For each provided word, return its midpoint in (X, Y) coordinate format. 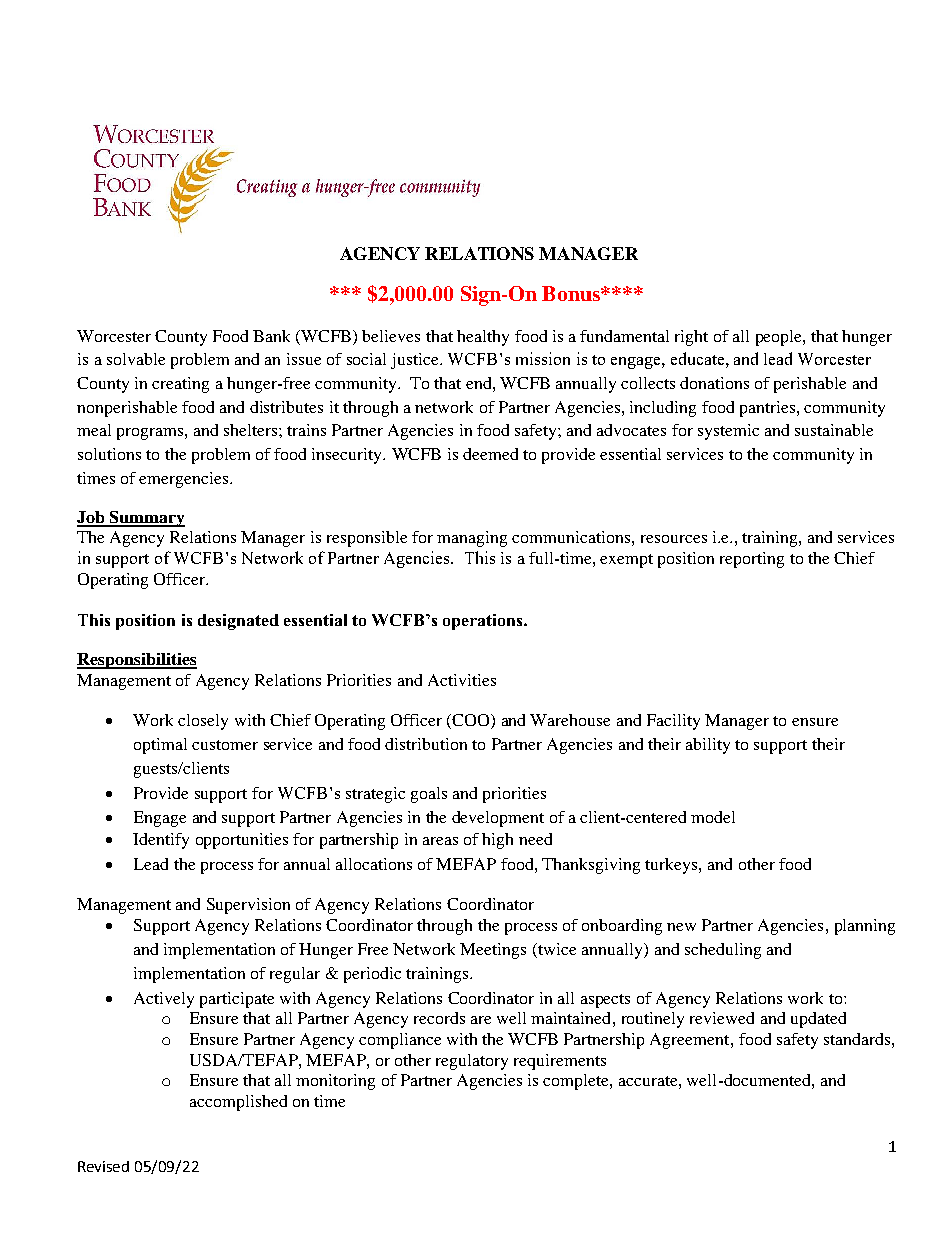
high (497, 841)
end (480, 383)
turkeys (672, 866)
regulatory (472, 1062)
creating (180, 385)
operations (484, 622)
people (780, 338)
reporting (752, 560)
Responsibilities (137, 661)
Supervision (248, 906)
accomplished (238, 1103)
